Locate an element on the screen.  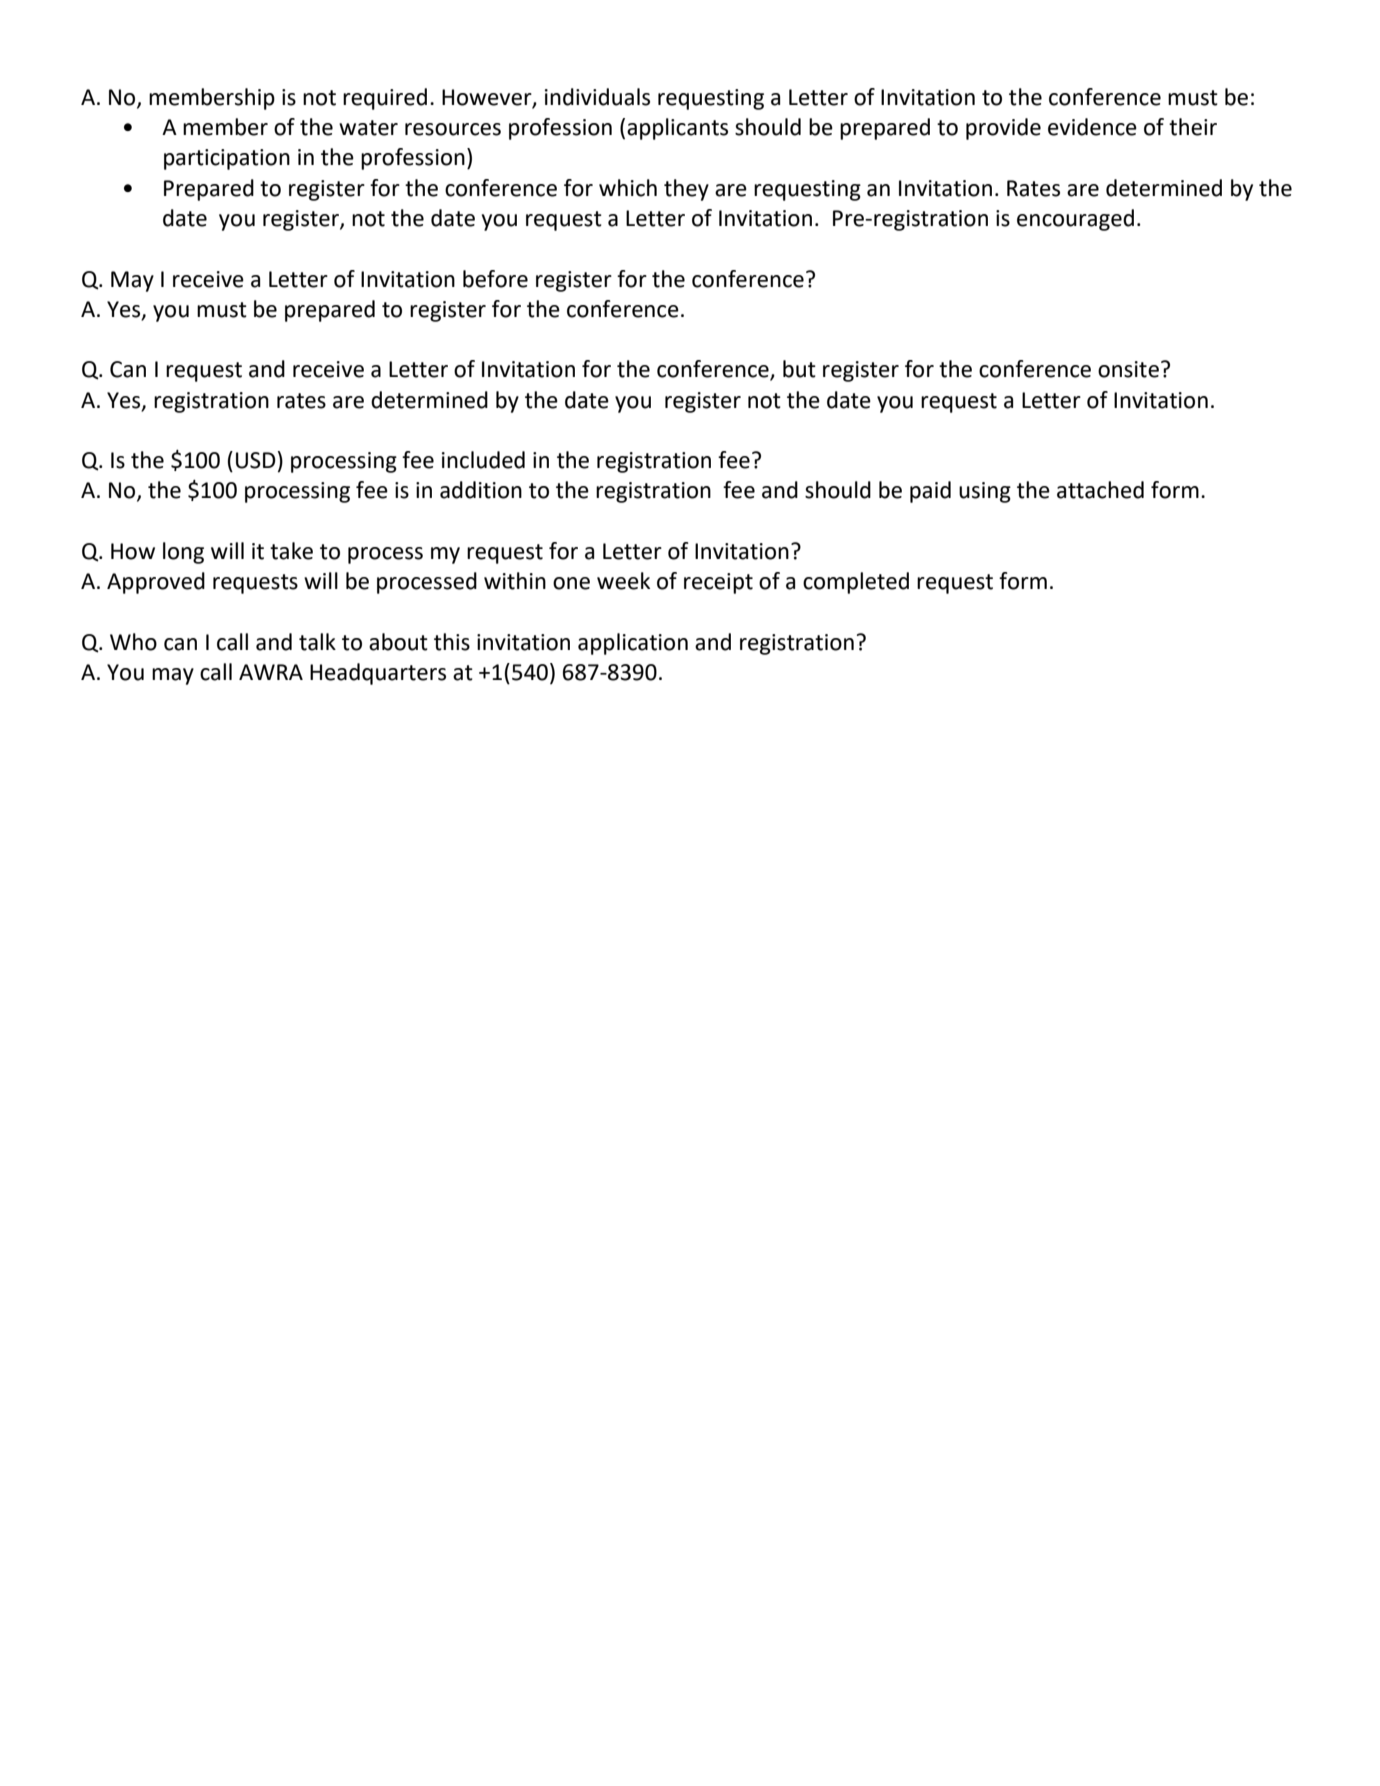
attached is located at coordinates (1100, 490).
